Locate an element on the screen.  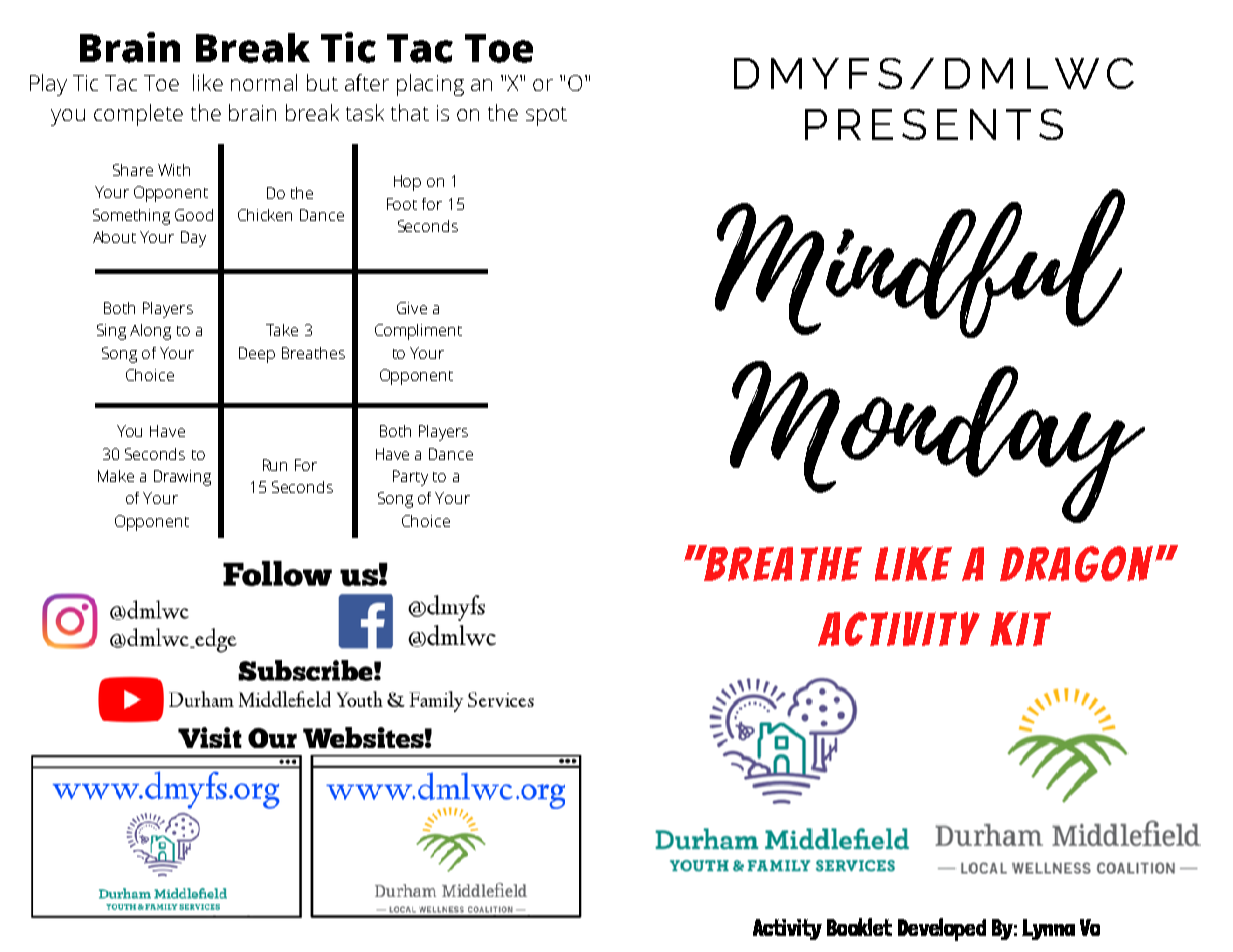
Make is located at coordinates (116, 476).
